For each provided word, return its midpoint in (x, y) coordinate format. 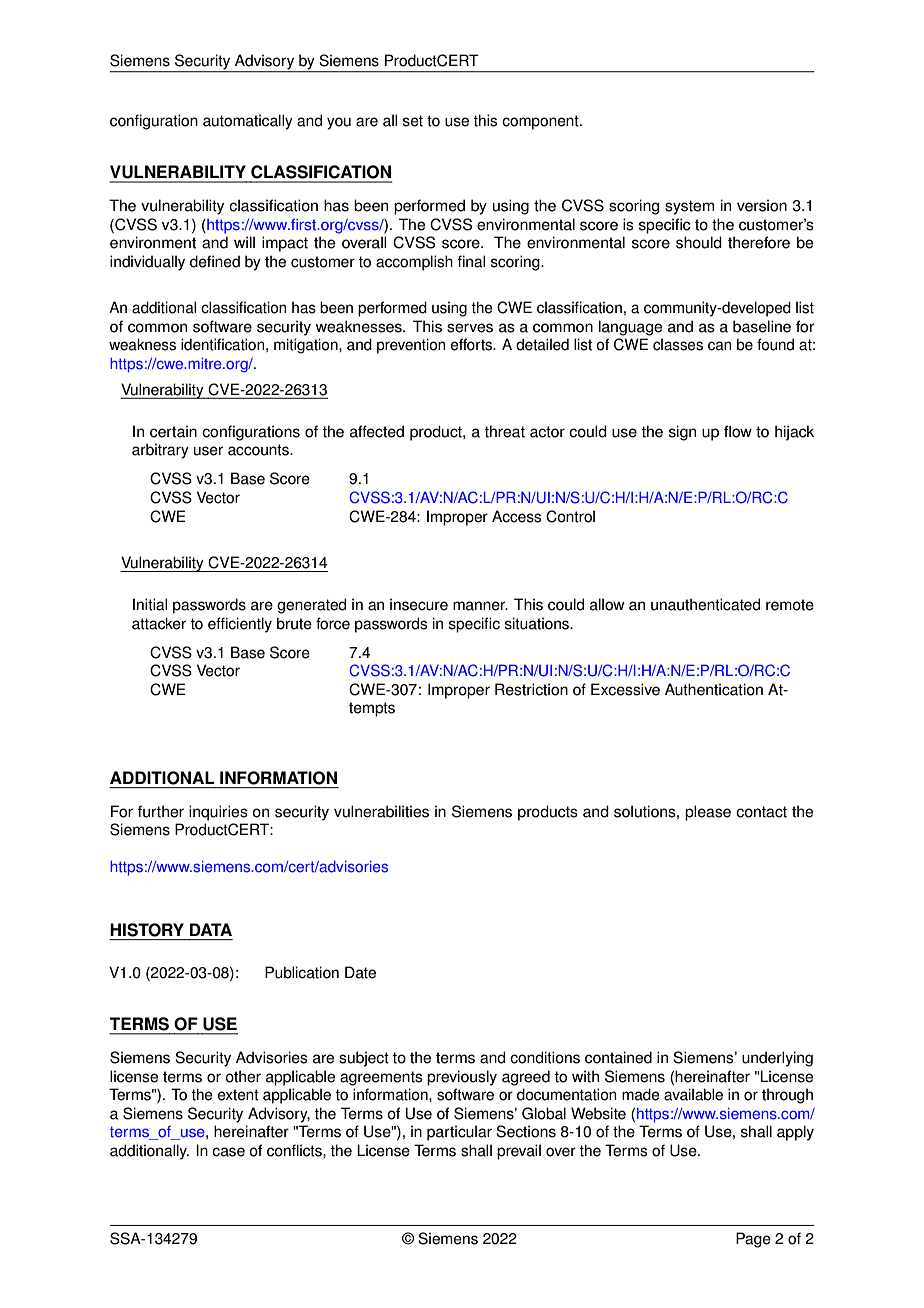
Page (753, 1240)
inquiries (218, 813)
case (228, 1152)
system (689, 207)
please (708, 813)
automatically (248, 122)
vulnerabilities (381, 811)
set (413, 121)
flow (738, 431)
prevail (519, 1152)
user (208, 451)
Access (516, 516)
